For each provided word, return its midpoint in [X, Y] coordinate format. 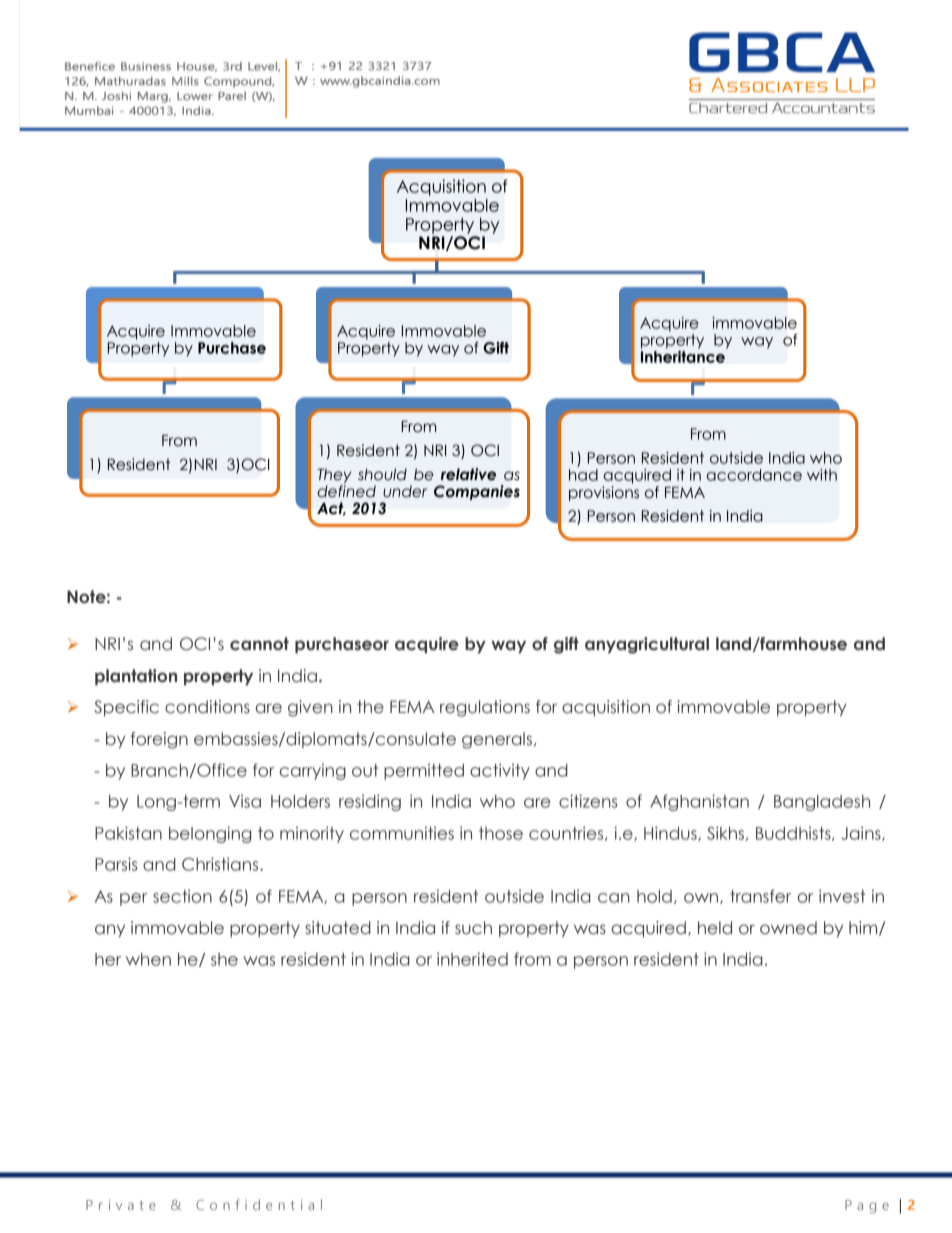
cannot [259, 644]
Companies [477, 492]
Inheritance [684, 355]
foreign [159, 740]
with [822, 475]
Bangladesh [822, 803]
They [335, 475]
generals [497, 740]
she [224, 959]
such [473, 928]
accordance [754, 475]
